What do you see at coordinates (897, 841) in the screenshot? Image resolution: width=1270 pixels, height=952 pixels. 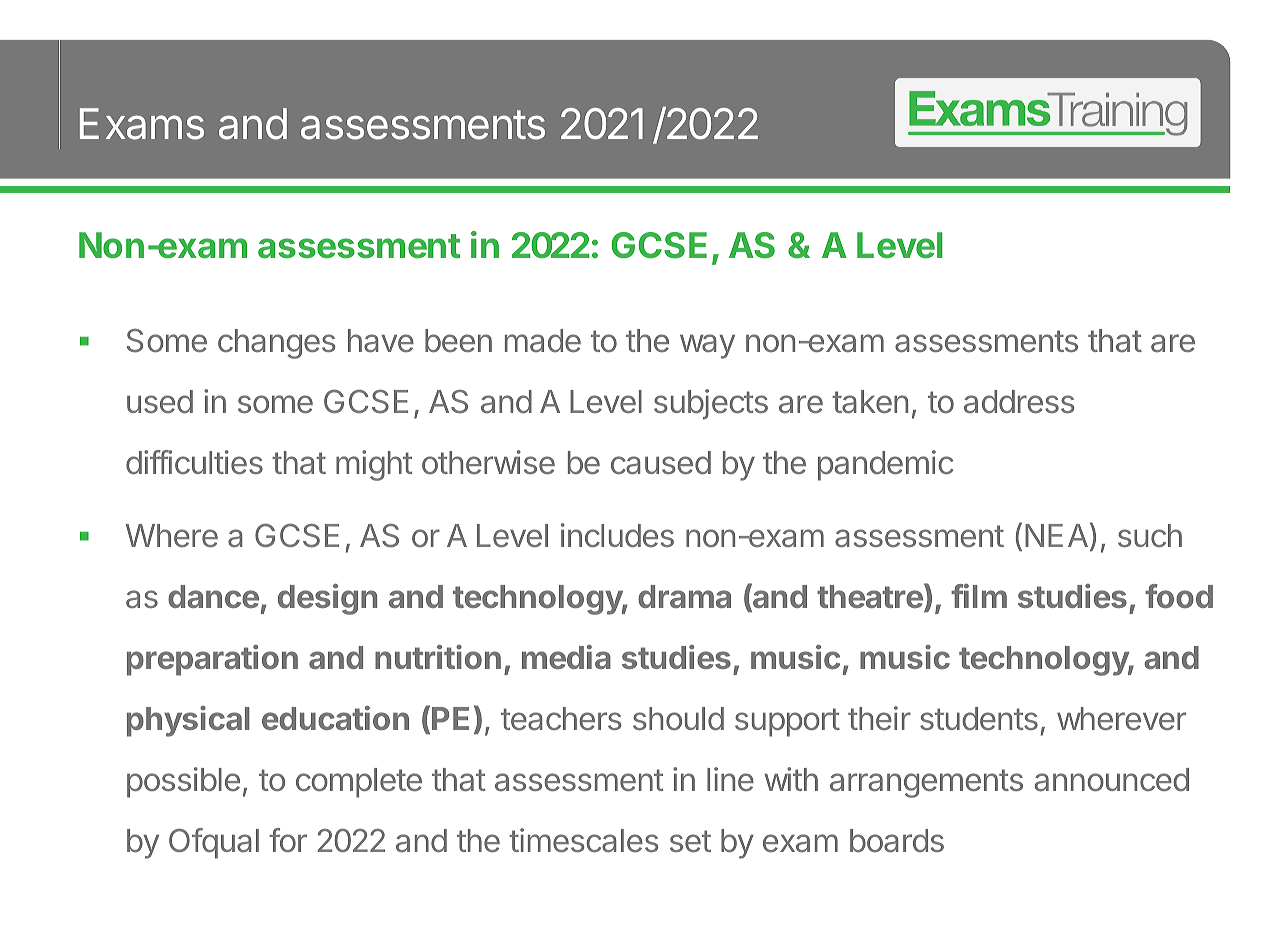 I see `boards` at bounding box center [897, 841].
